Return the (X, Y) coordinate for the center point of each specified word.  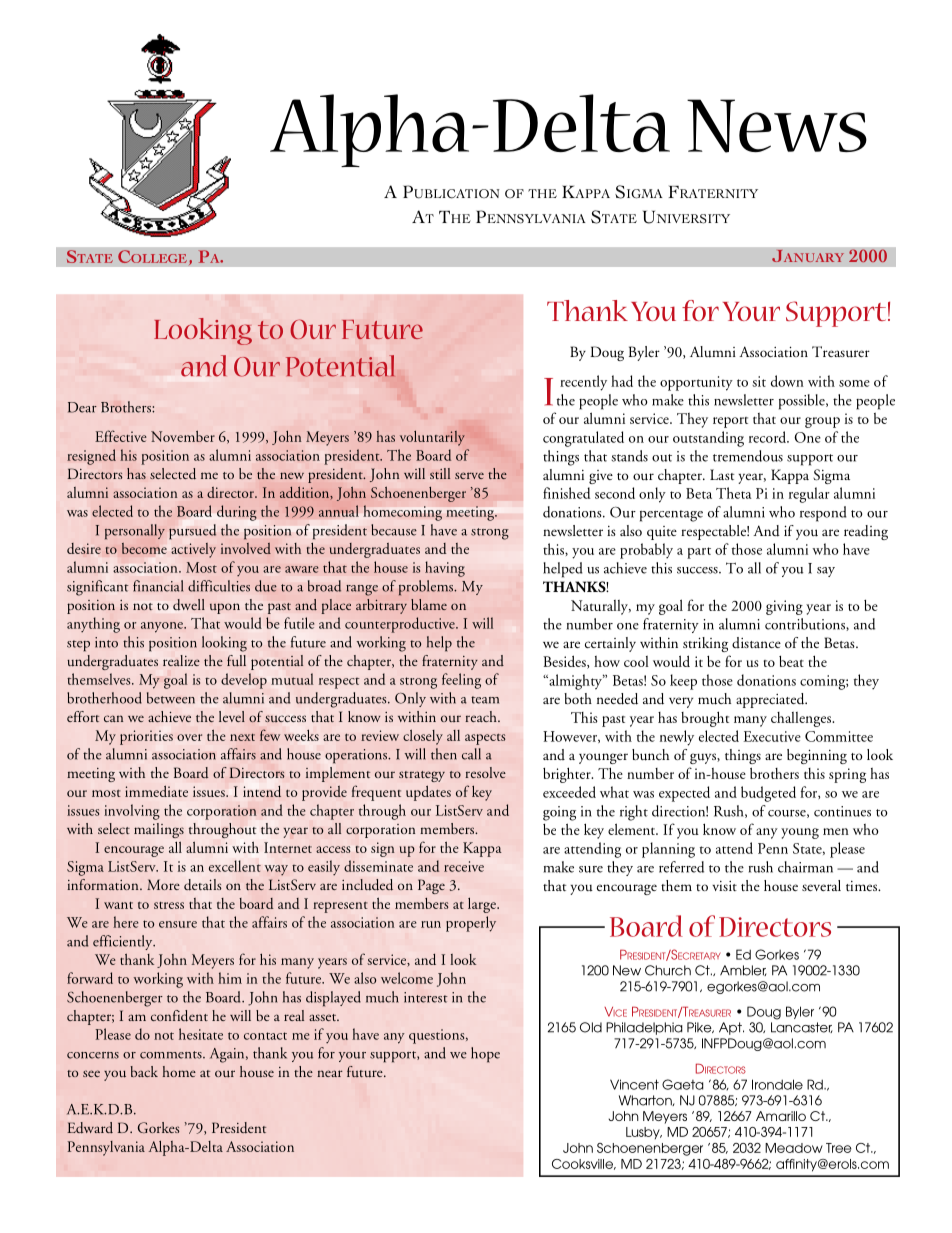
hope (485, 1055)
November (183, 436)
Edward (90, 1127)
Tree (839, 1148)
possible (803, 402)
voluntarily (432, 438)
